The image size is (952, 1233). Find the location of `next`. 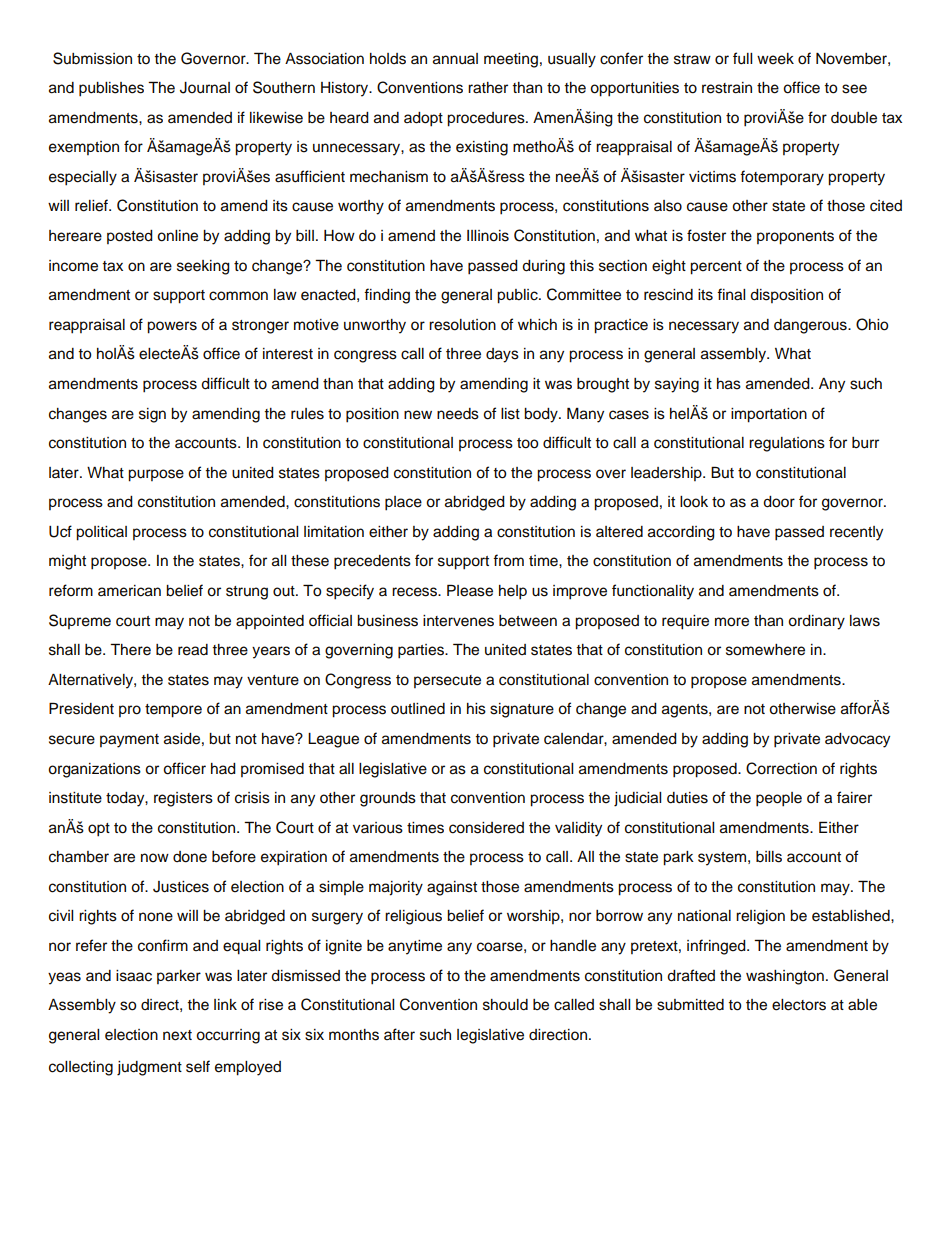

next is located at coordinates (177, 1035).
